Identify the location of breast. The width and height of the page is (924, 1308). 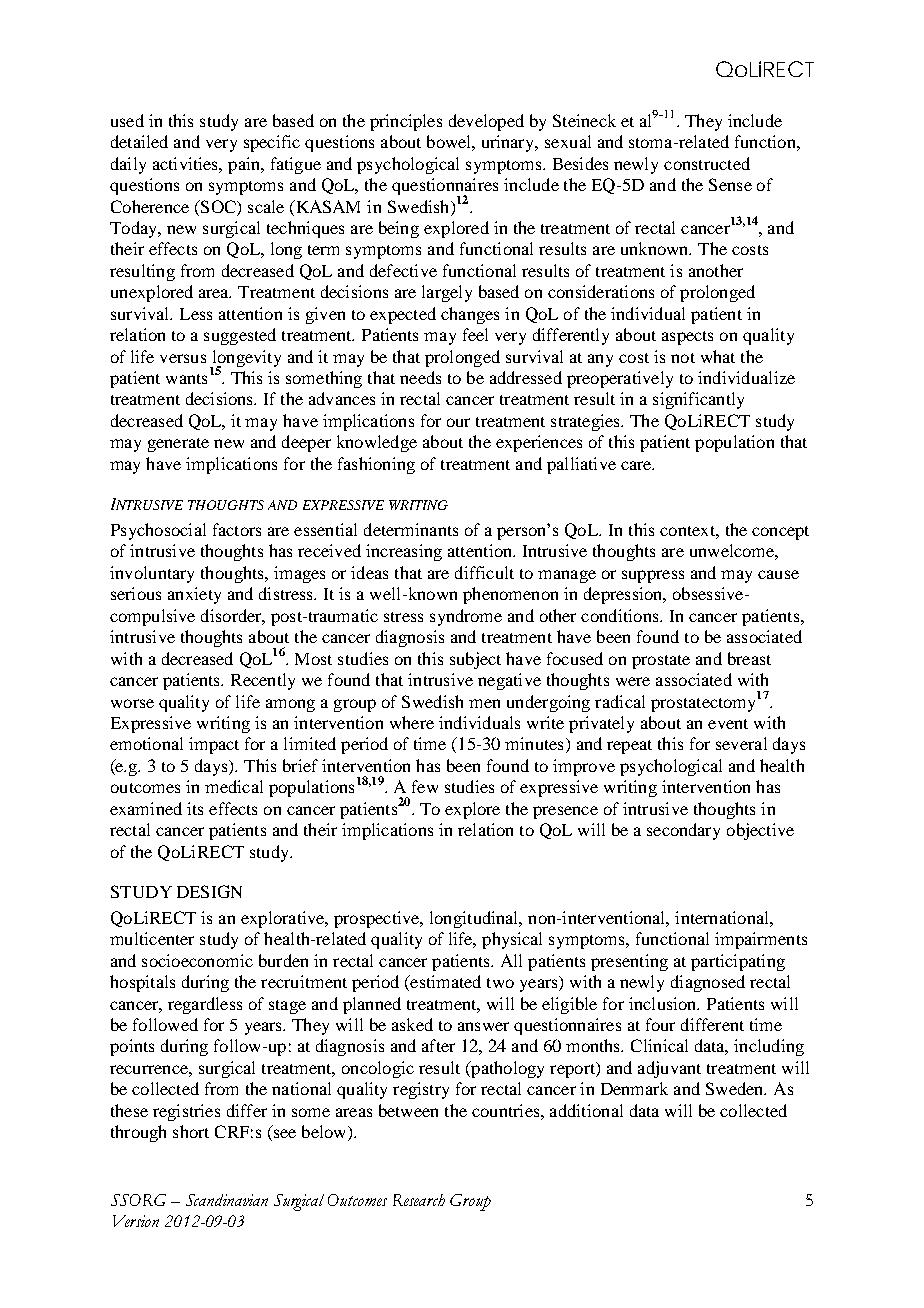
(749, 658).
